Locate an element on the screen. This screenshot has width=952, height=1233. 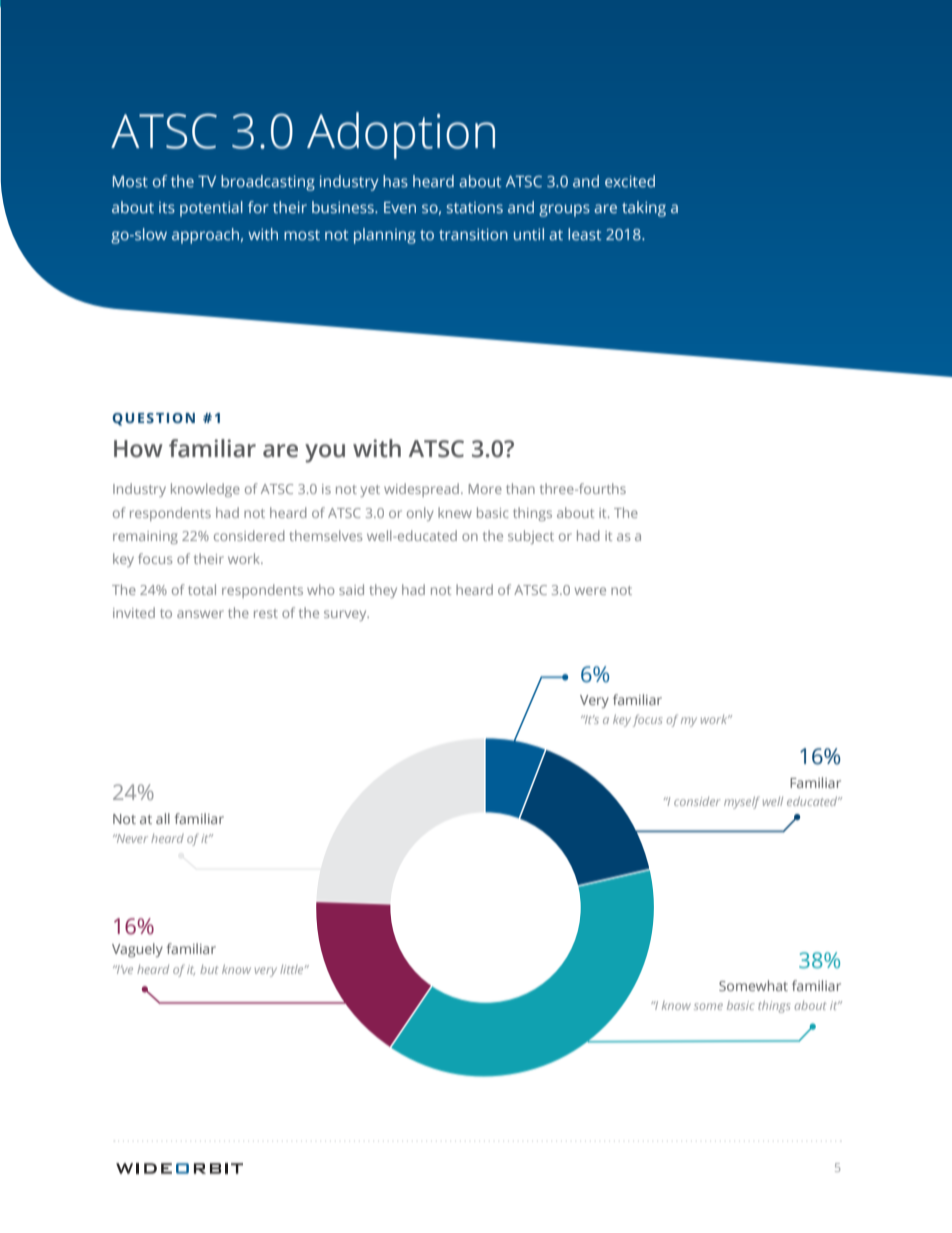
widespread is located at coordinates (421, 490).
